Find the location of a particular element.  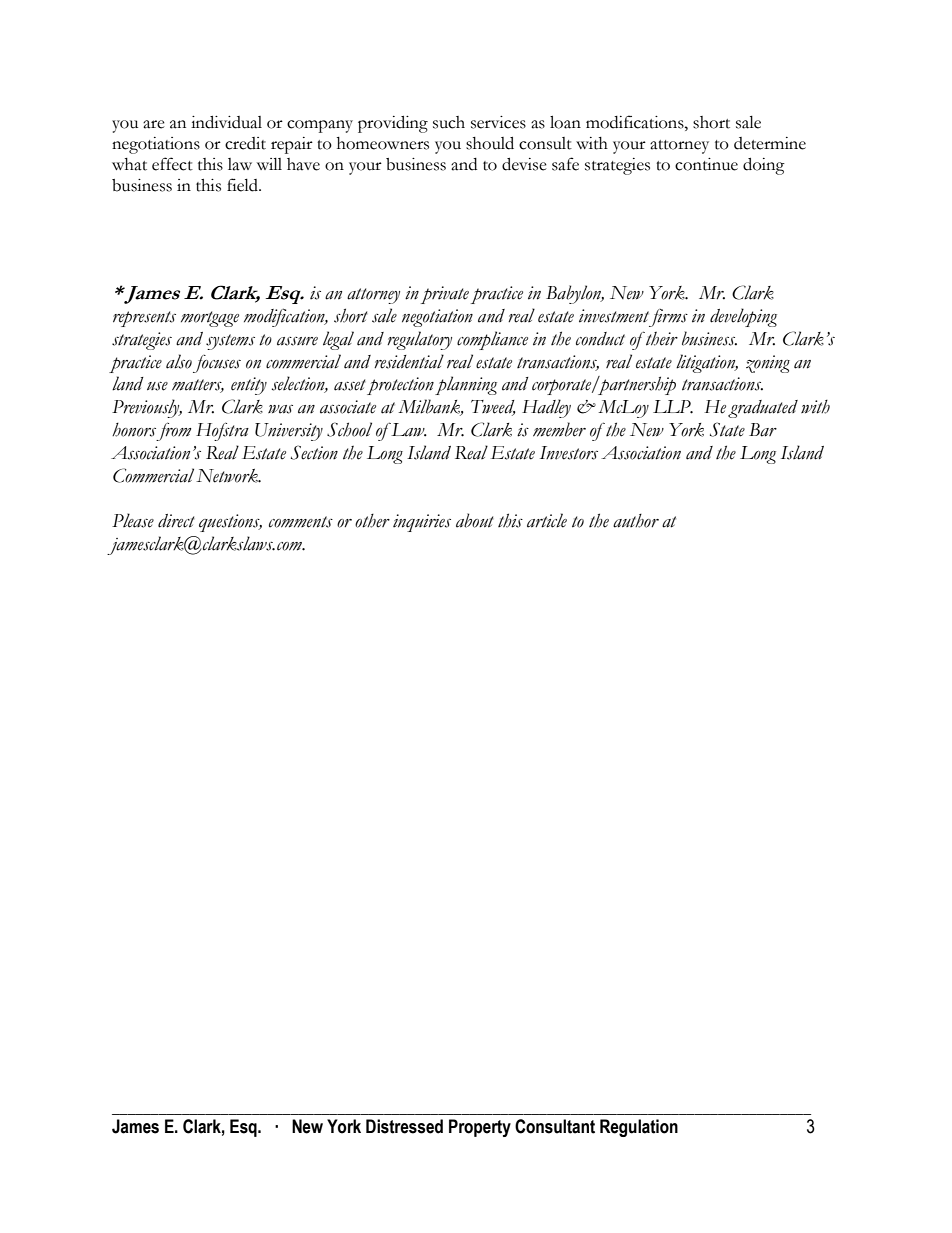

continue is located at coordinates (706, 164).
